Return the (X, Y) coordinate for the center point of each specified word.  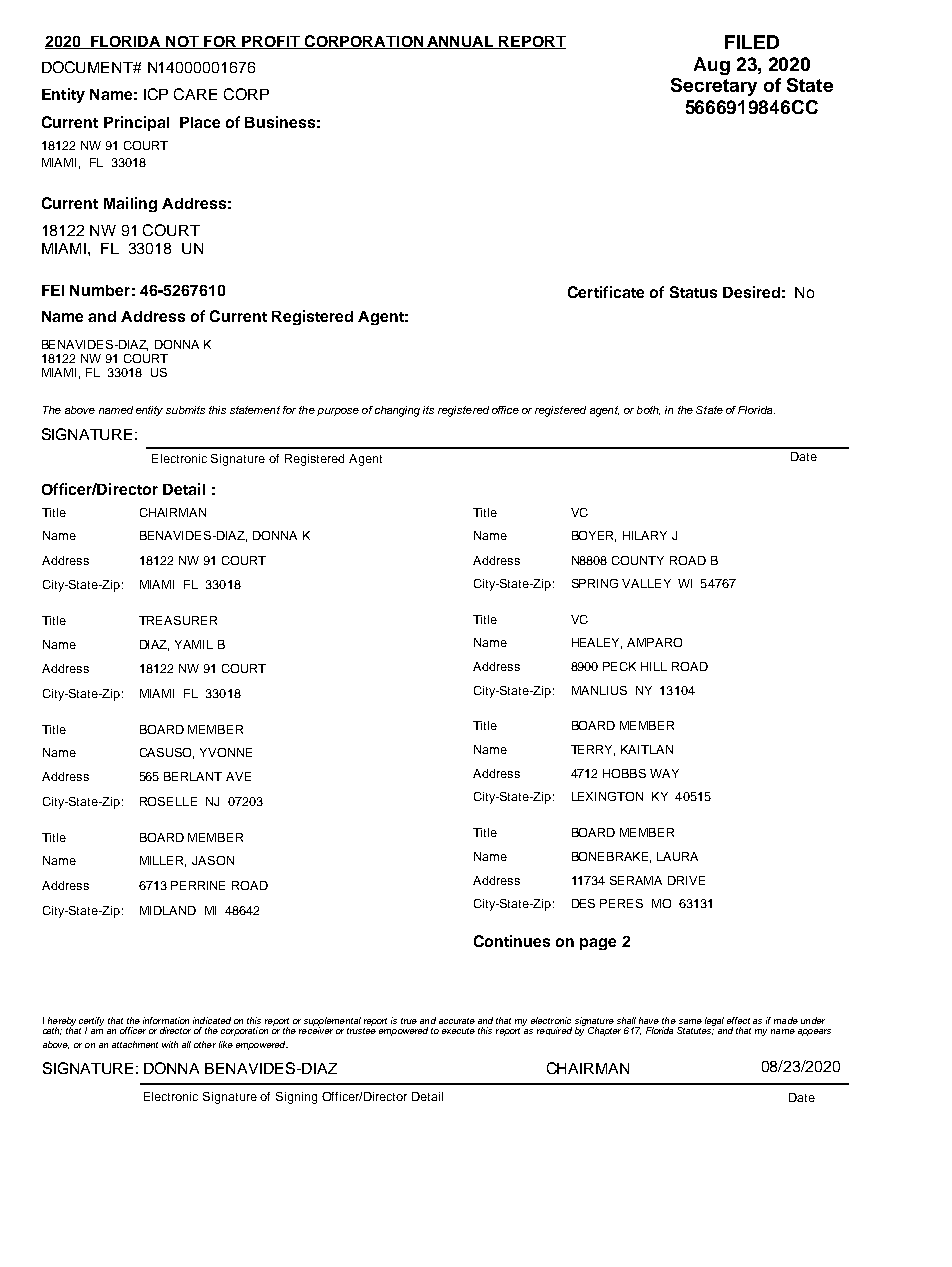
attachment (135, 1044)
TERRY (593, 750)
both (648, 410)
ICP (156, 94)
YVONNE (226, 752)
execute (458, 1031)
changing (397, 411)
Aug (712, 66)
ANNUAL (461, 42)
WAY (664, 773)
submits (185, 410)
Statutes (696, 1030)
